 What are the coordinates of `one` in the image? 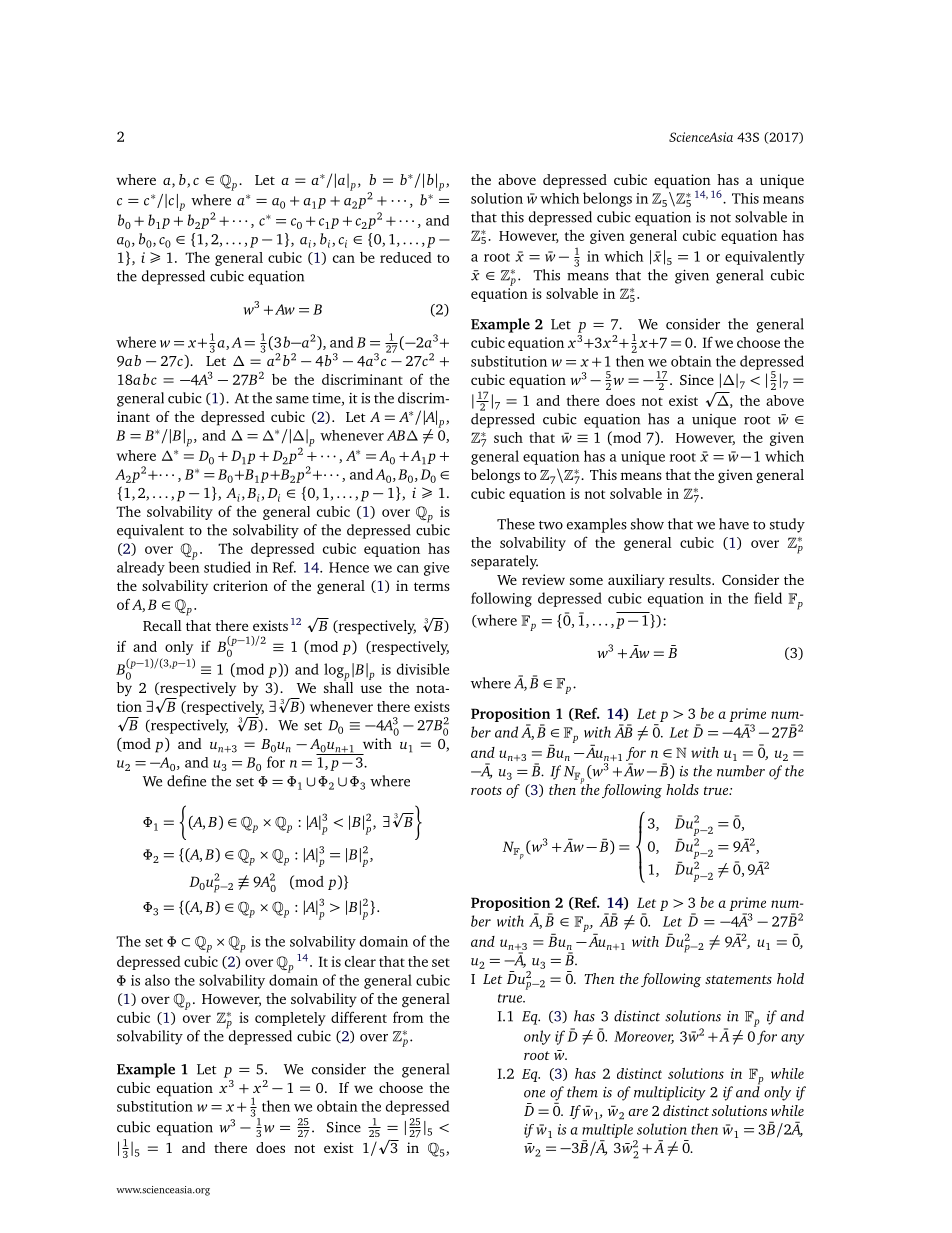 It's located at (534, 1094).
